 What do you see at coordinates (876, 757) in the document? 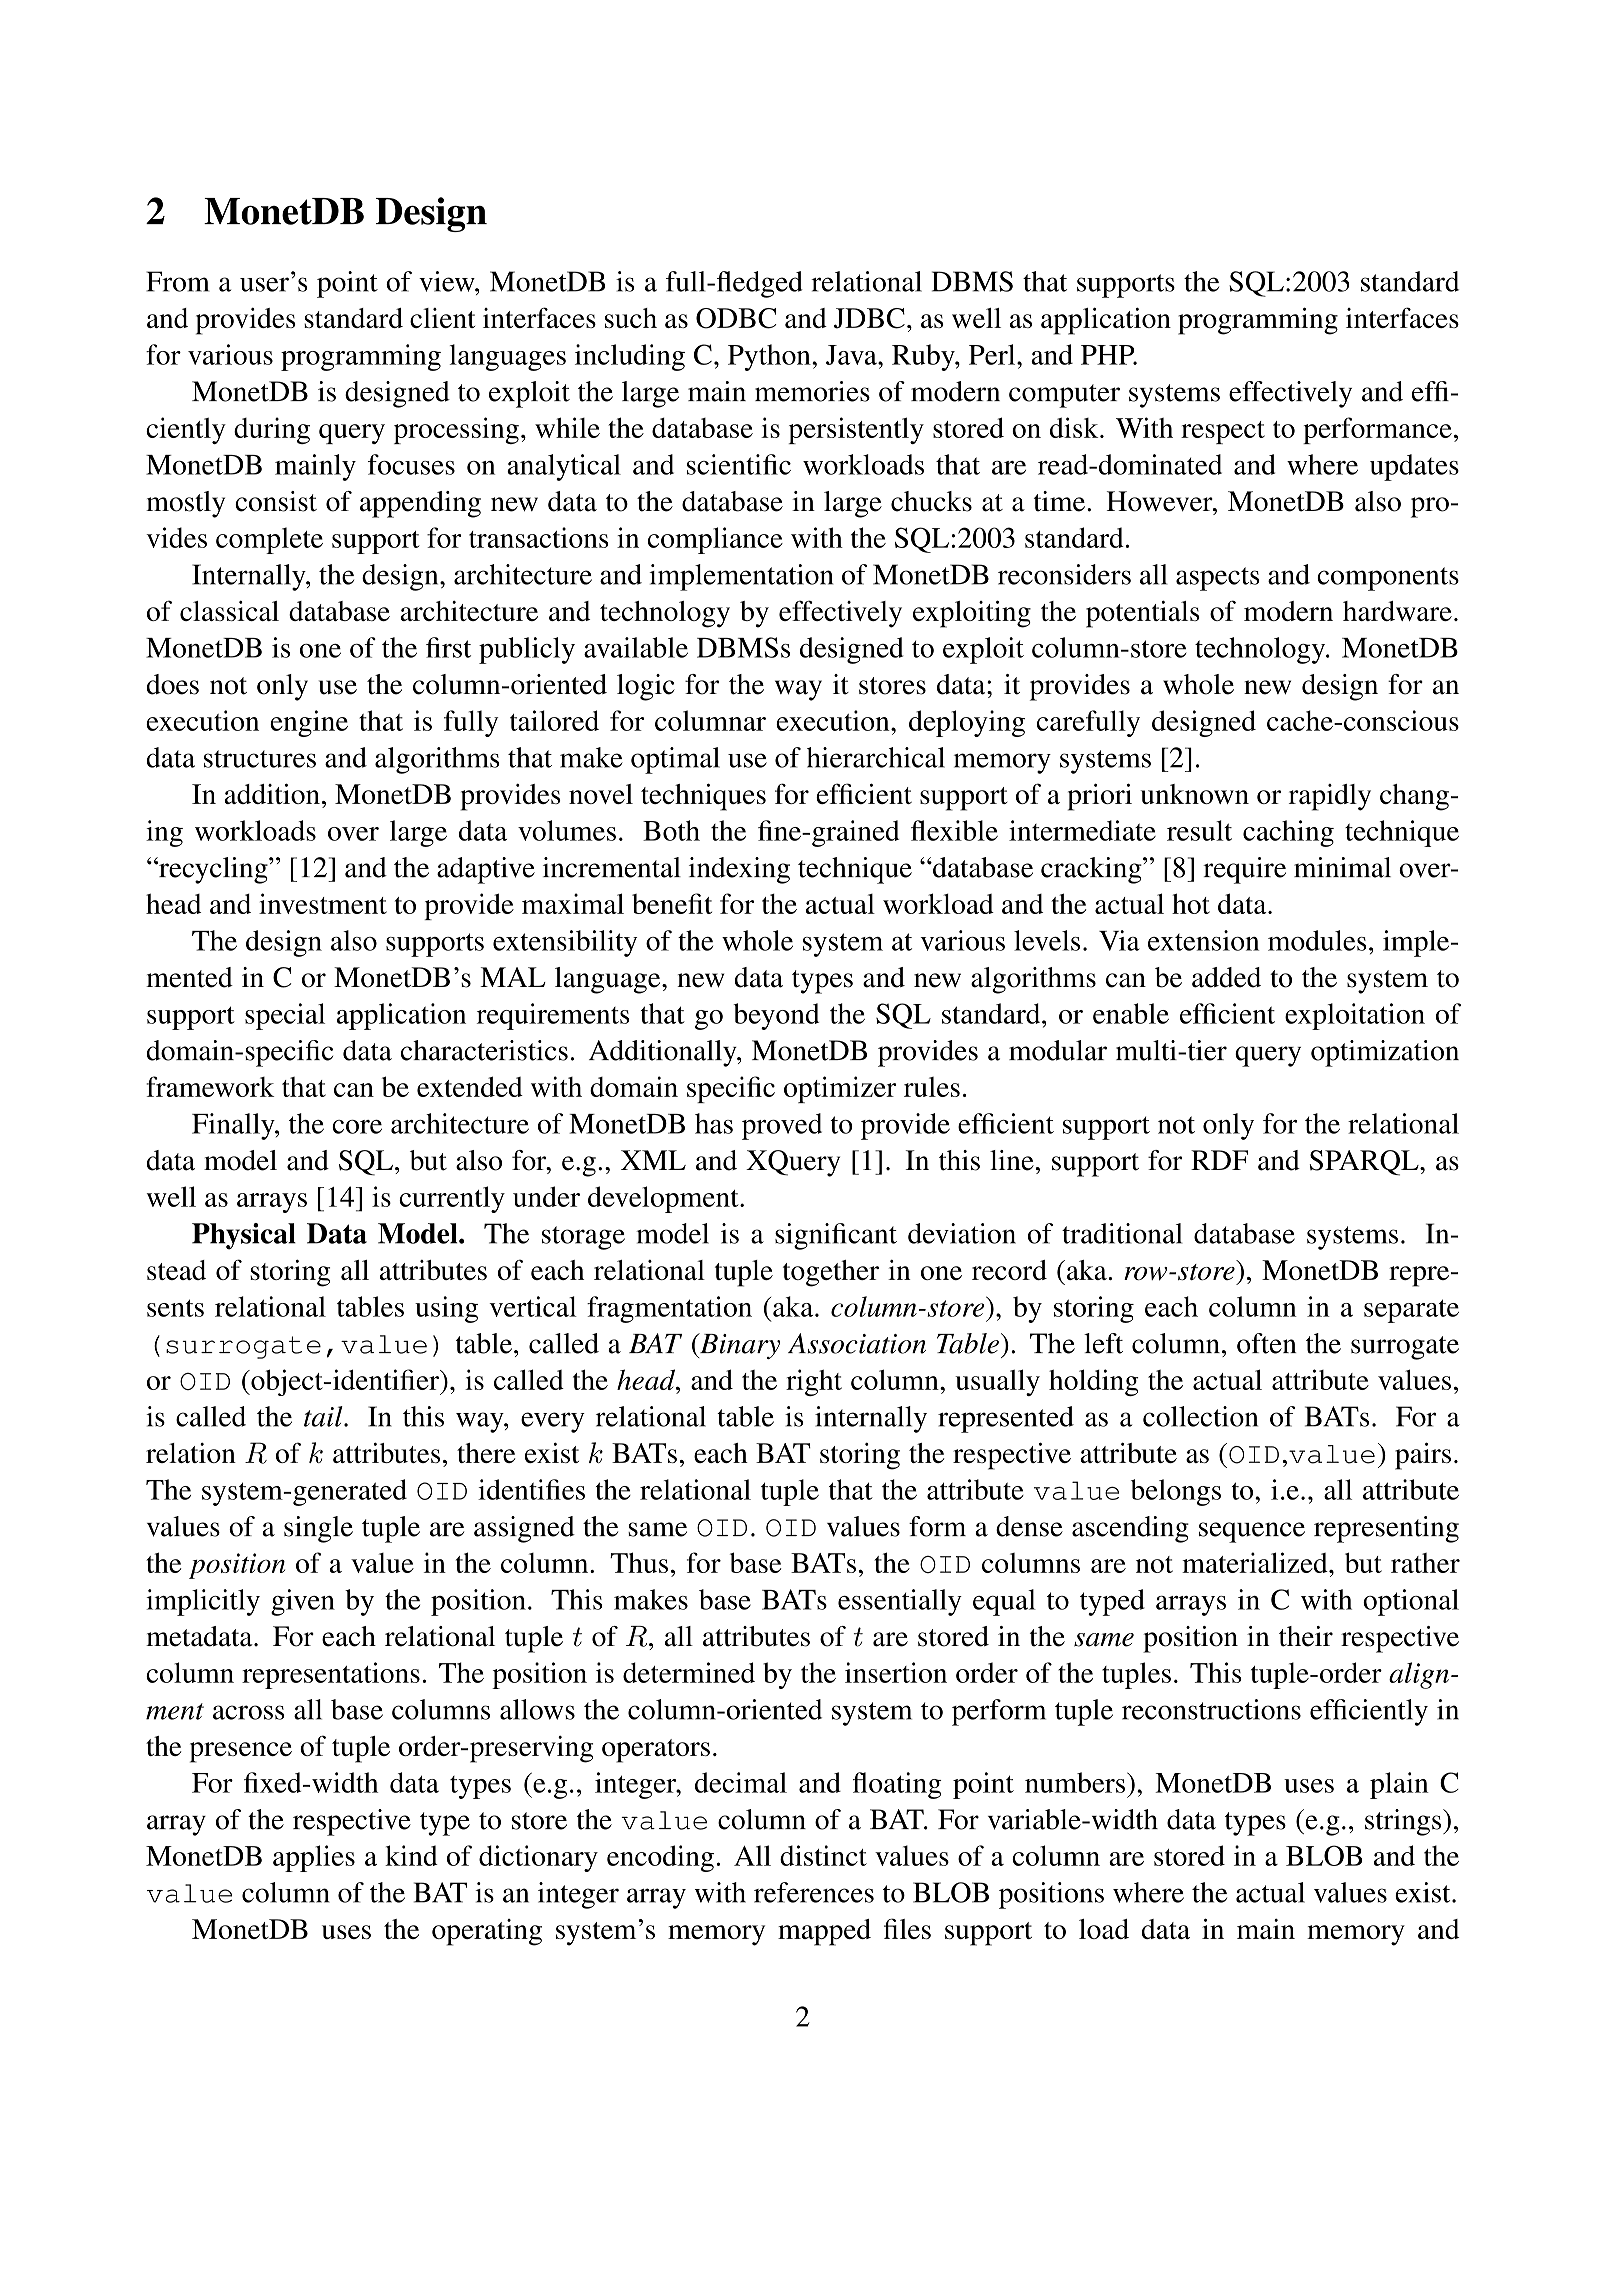
I see `hierarchical` at bounding box center [876, 757].
